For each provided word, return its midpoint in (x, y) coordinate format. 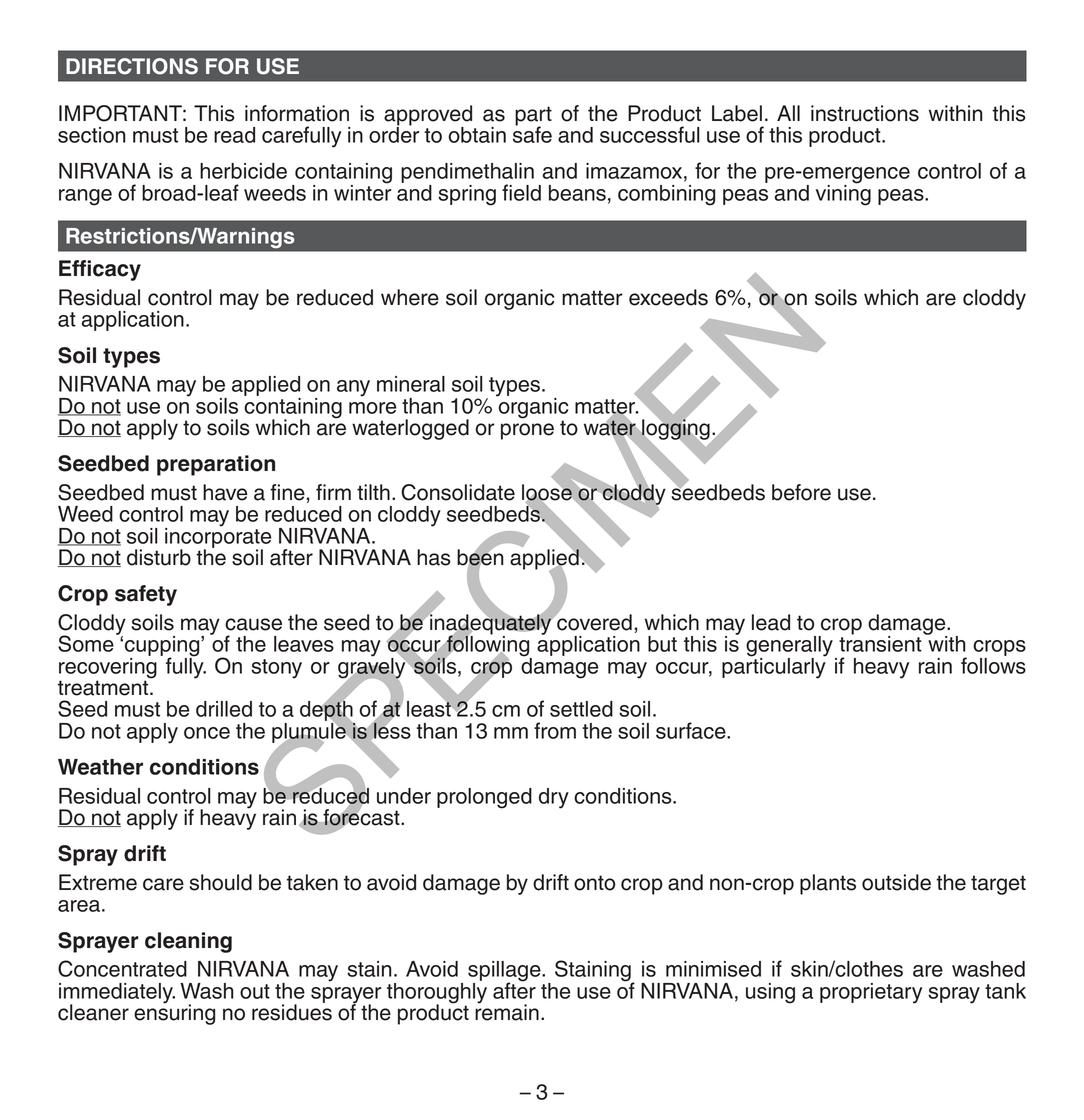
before (801, 492)
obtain (477, 135)
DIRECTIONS (132, 66)
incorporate (218, 537)
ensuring (174, 1013)
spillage (505, 972)
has (434, 557)
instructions (865, 113)
